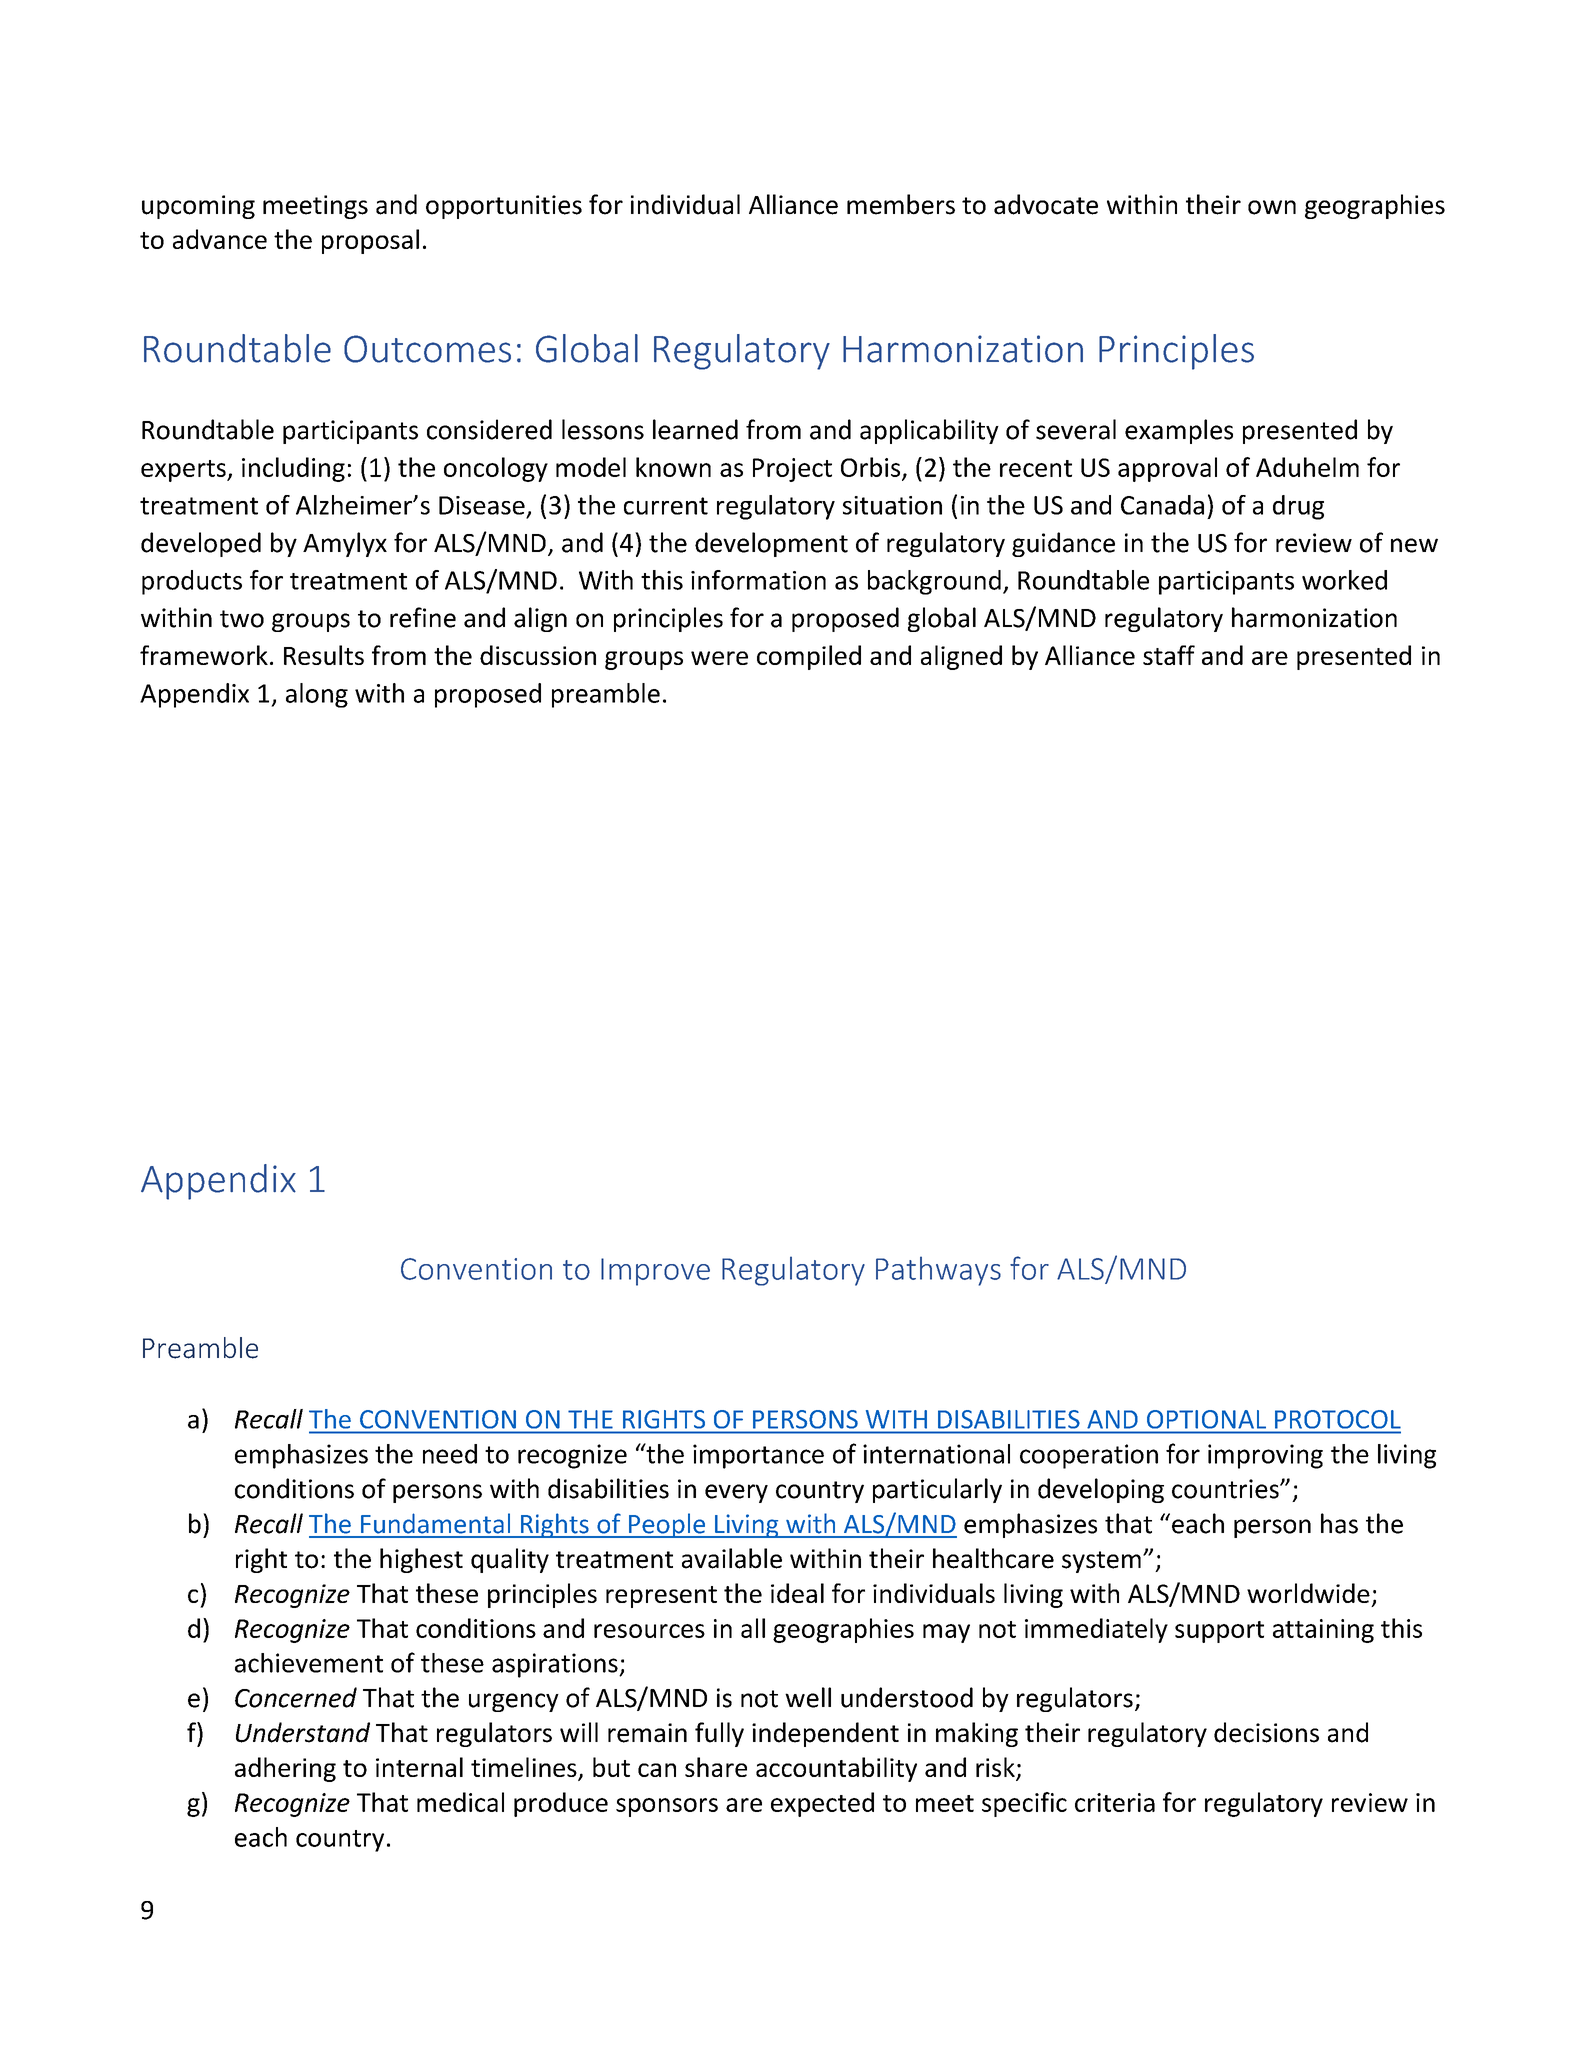 The height and width of the screenshot is (2055, 1588). I want to click on along, so click(317, 695).
